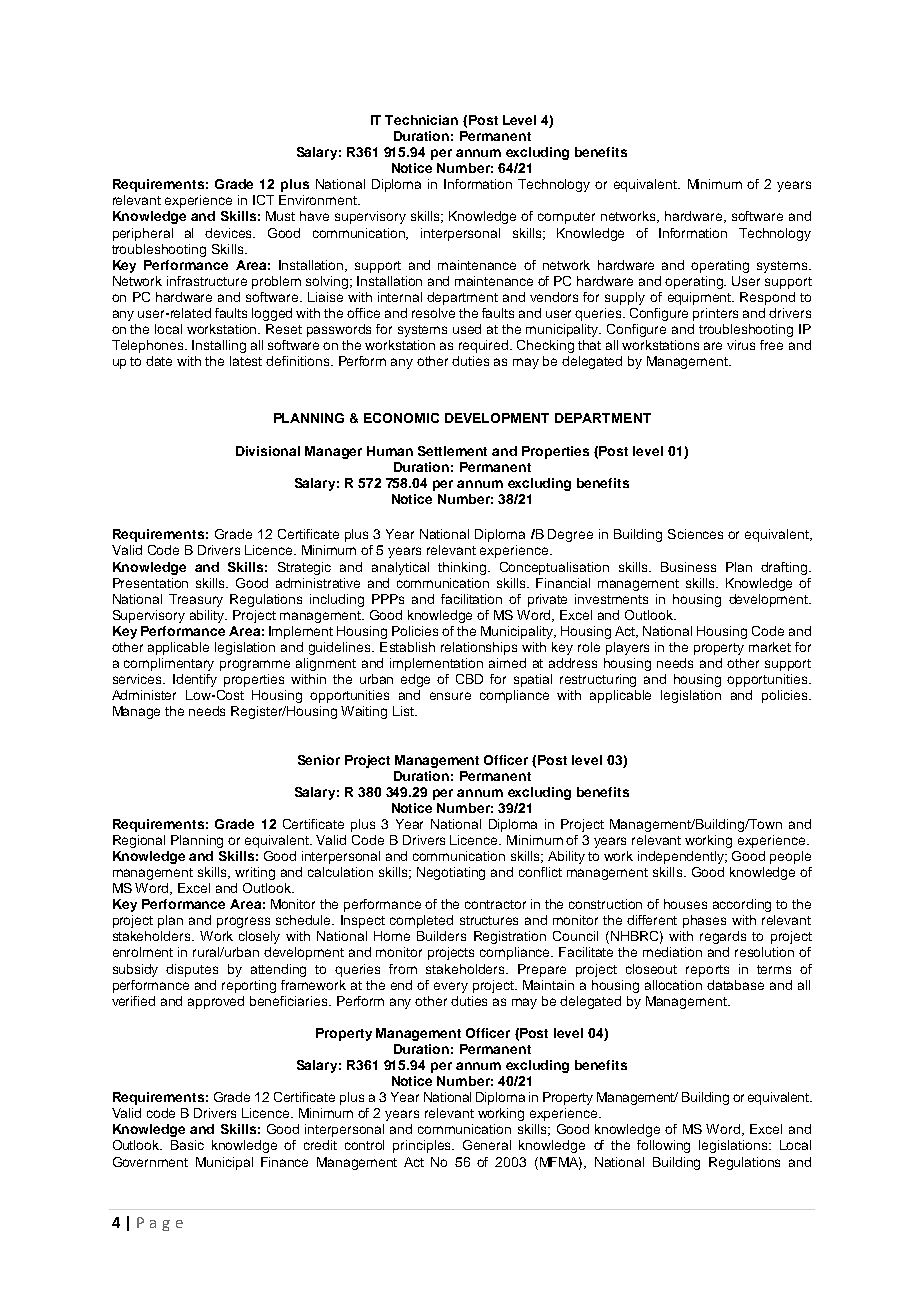  Describe the element at coordinates (566, 218) in the screenshot. I see `computer` at that location.
